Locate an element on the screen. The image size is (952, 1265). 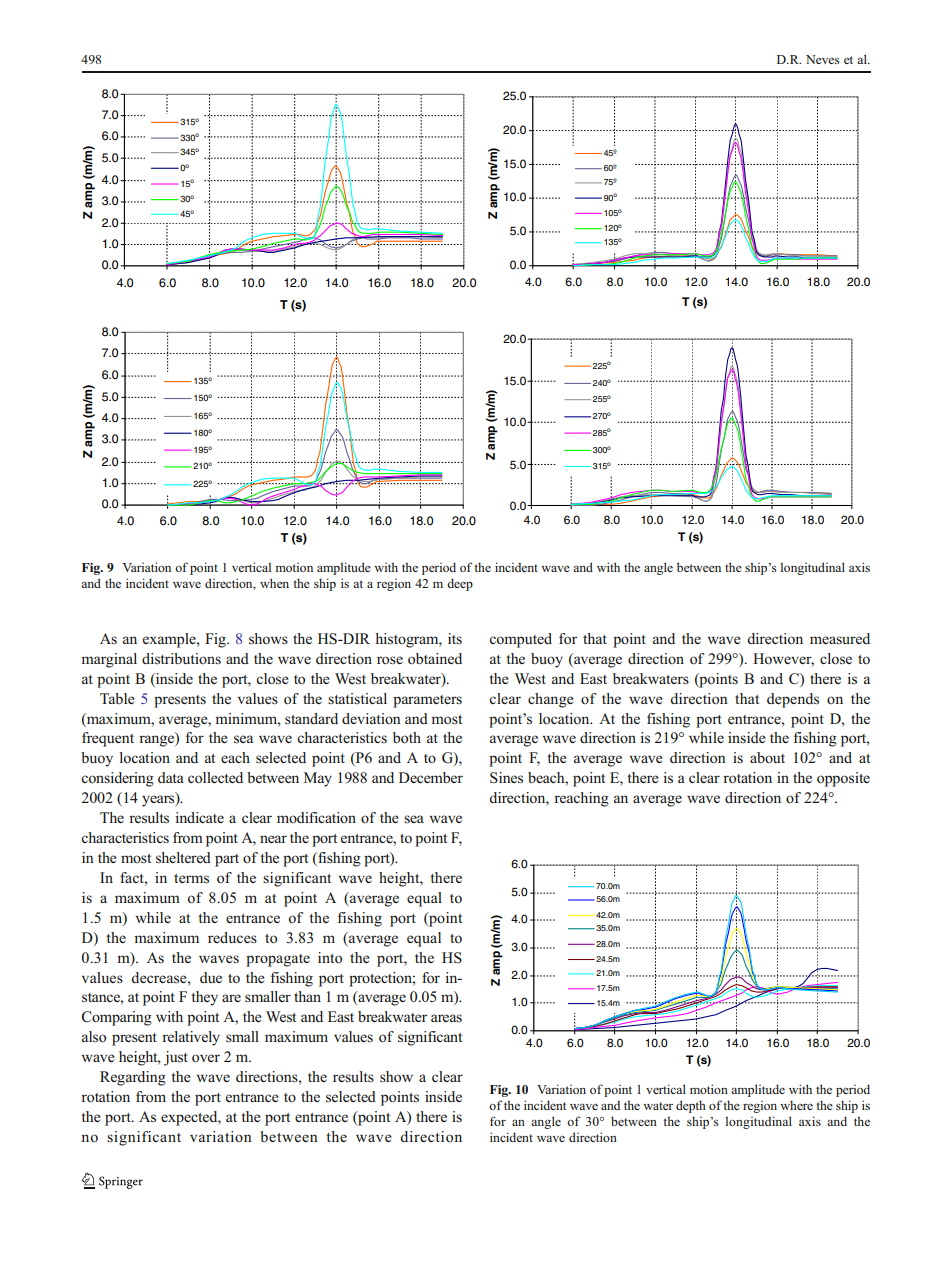
deep is located at coordinates (460, 584).
